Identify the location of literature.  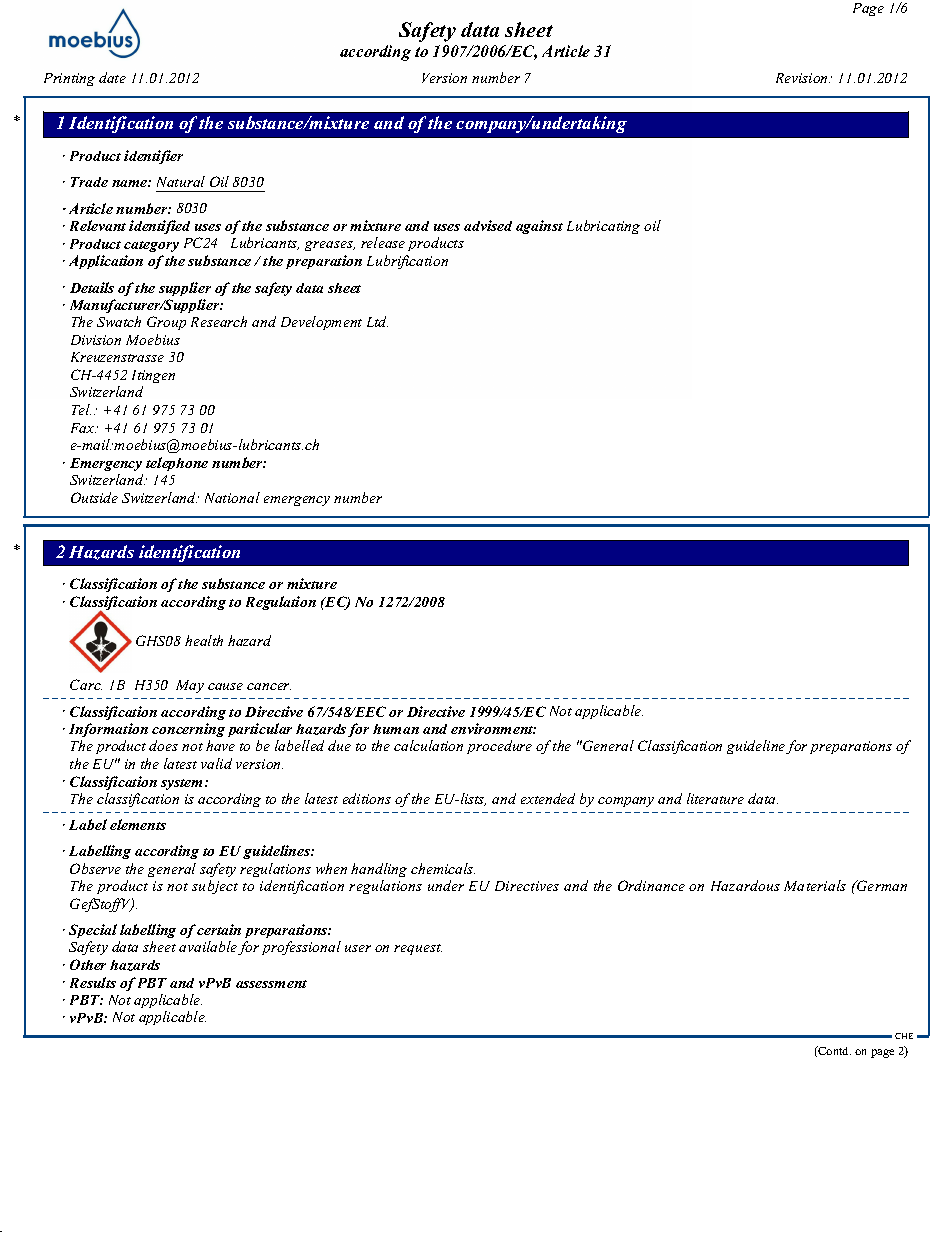
(715, 798).
